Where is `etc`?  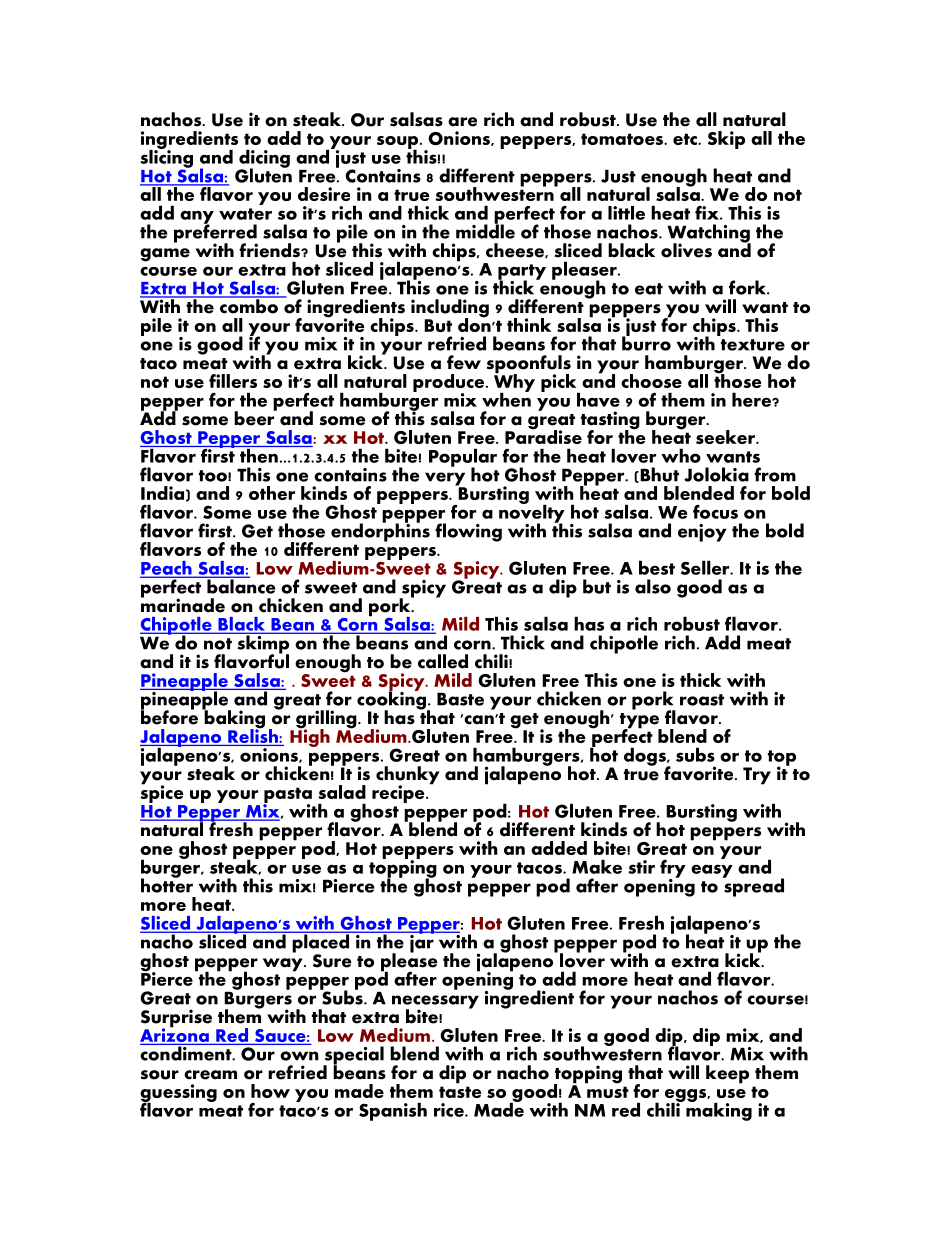
etc is located at coordinates (686, 139).
